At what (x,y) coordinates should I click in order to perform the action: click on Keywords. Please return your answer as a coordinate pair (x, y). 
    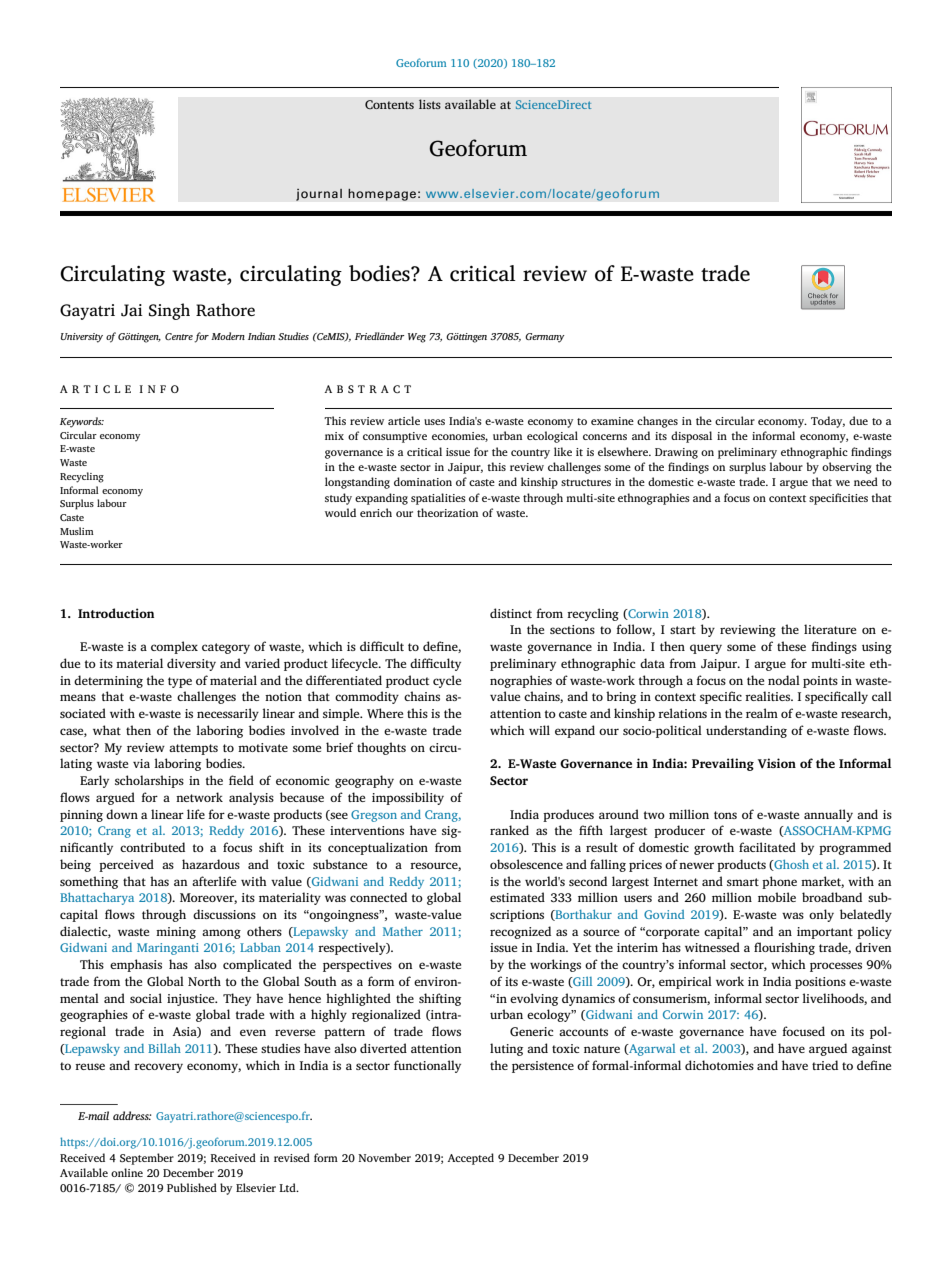
    Looking at the image, I should click on (82, 422).
